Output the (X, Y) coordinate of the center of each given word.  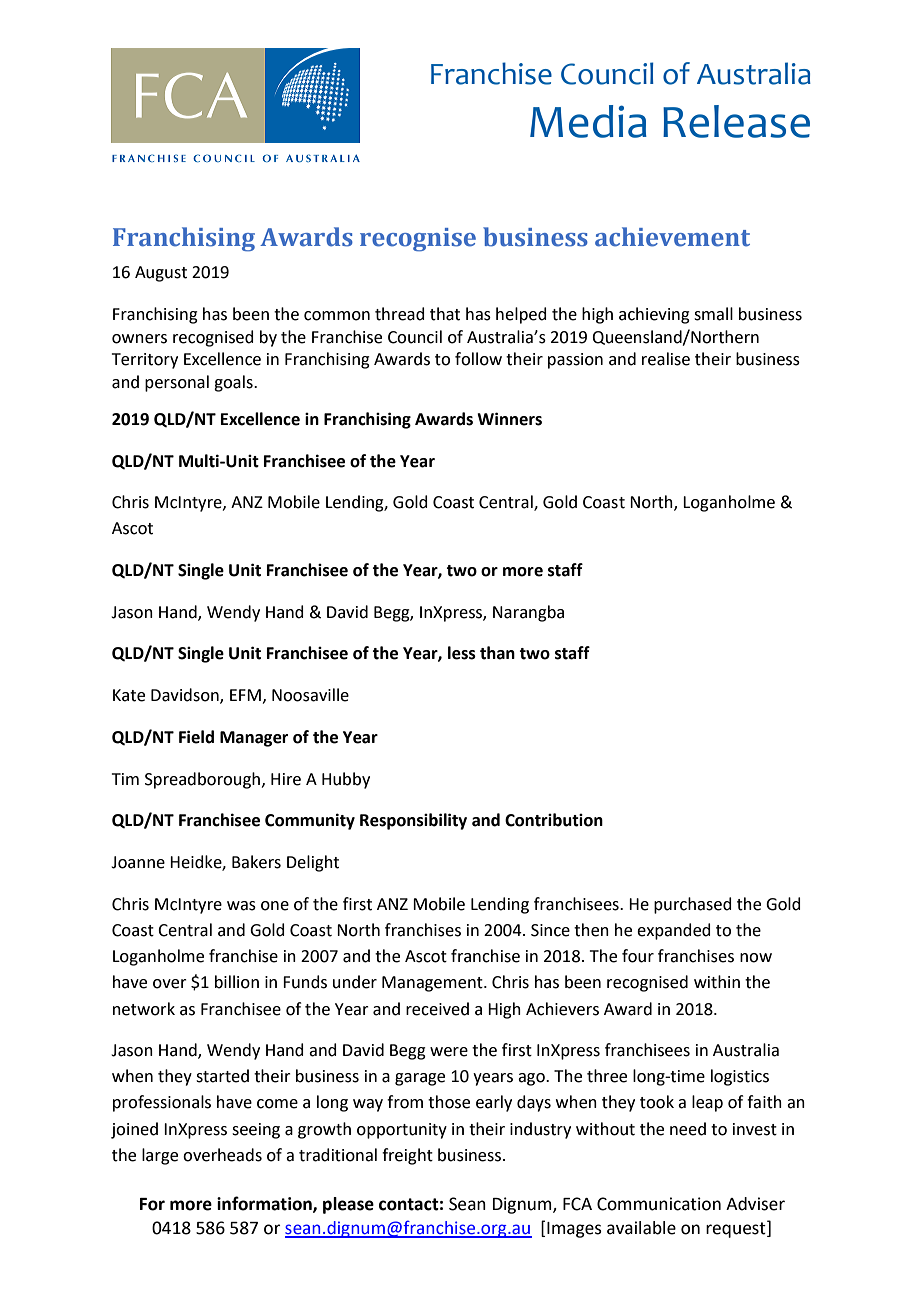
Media (588, 121)
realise (666, 359)
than (497, 653)
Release (736, 121)
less (462, 653)
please (348, 1205)
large (160, 1156)
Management (433, 984)
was (241, 906)
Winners (509, 419)
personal (177, 383)
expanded (674, 931)
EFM (245, 695)
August (161, 274)
